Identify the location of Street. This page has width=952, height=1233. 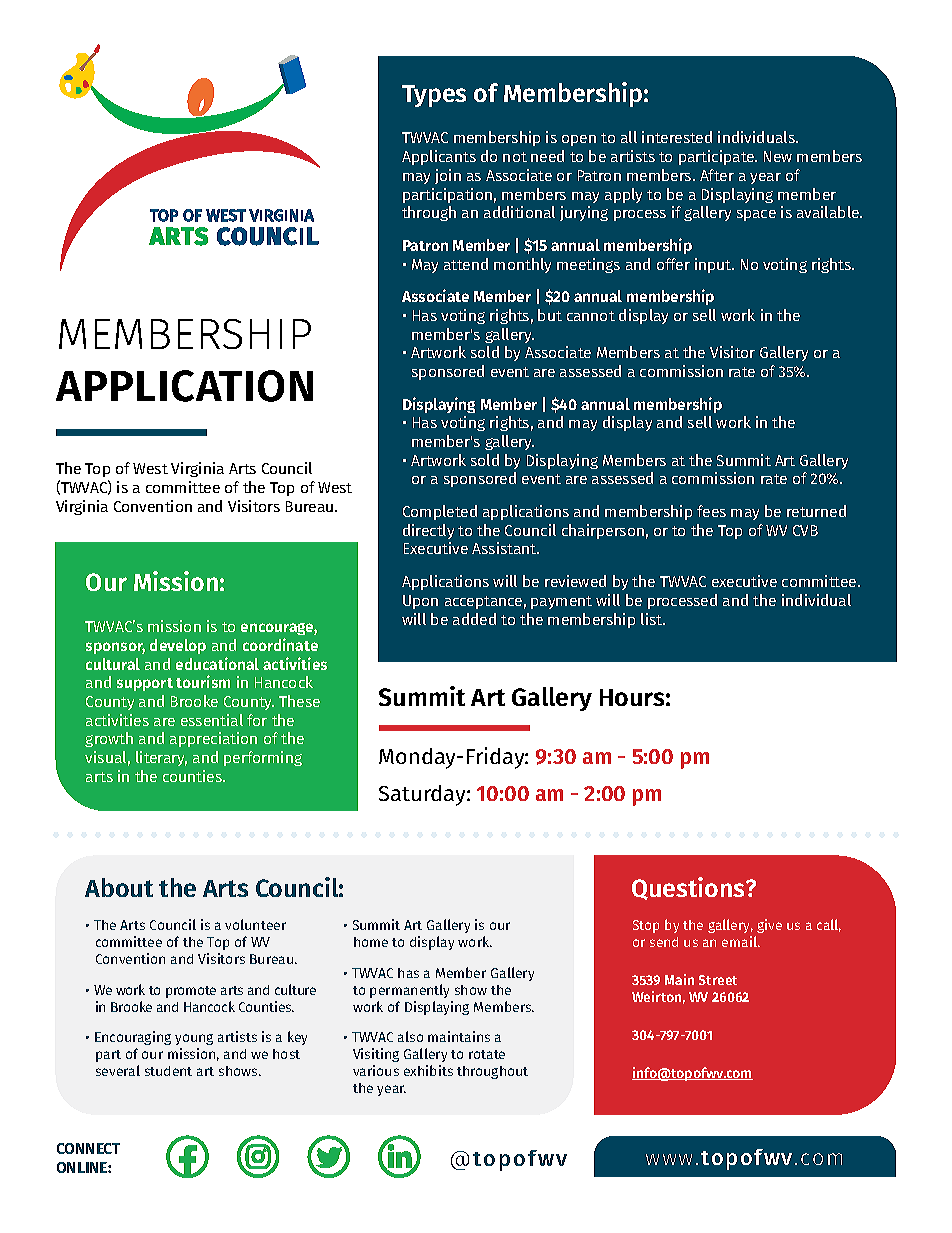
(718, 980).
